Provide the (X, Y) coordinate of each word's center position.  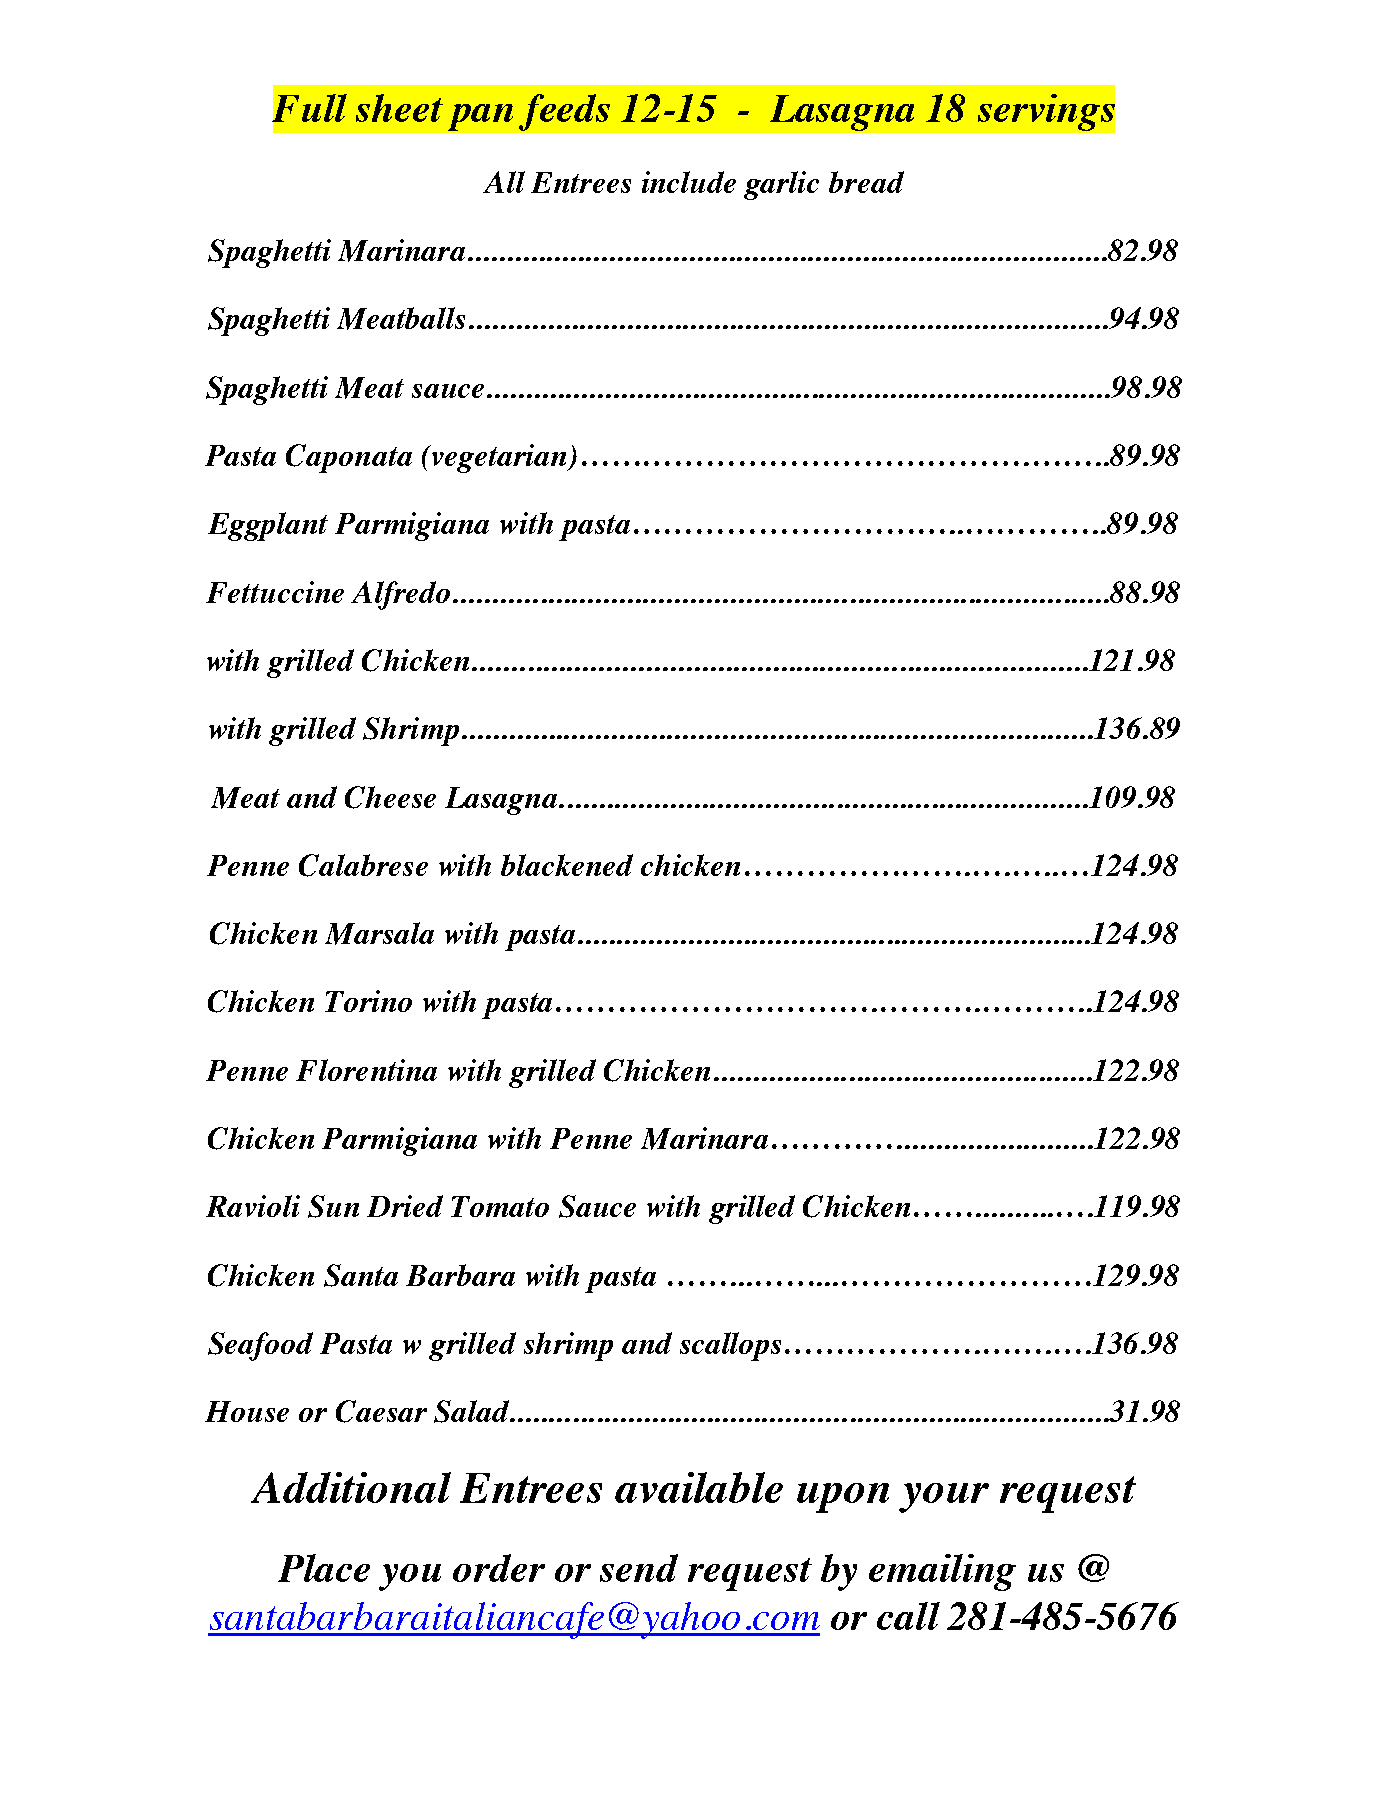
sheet (399, 108)
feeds (564, 112)
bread (866, 182)
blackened (567, 865)
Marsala (379, 933)
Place (324, 1568)
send (639, 1568)
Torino (368, 1001)
